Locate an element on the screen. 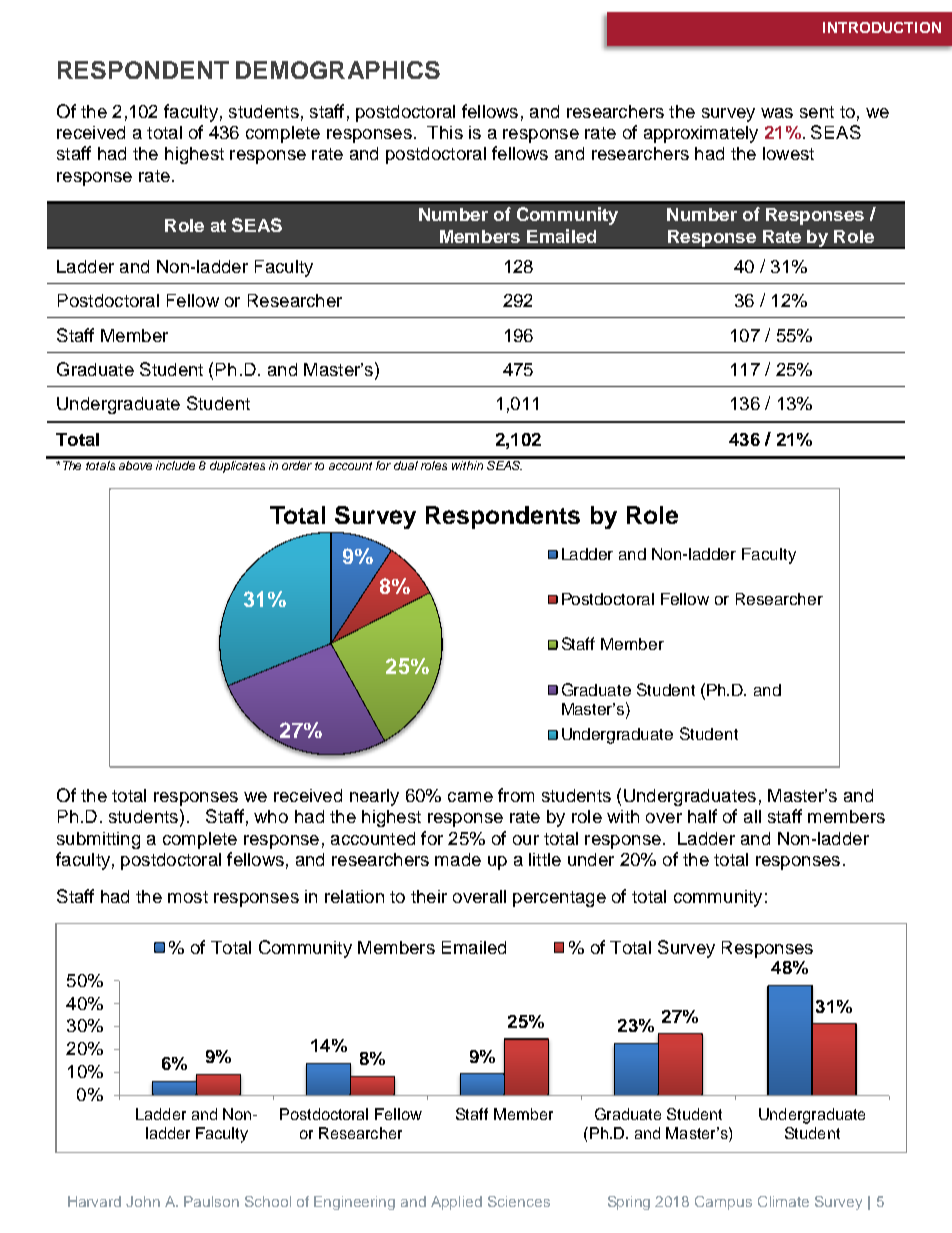 The image size is (952, 1233). DEMOGRAPHICS is located at coordinates (338, 70).
